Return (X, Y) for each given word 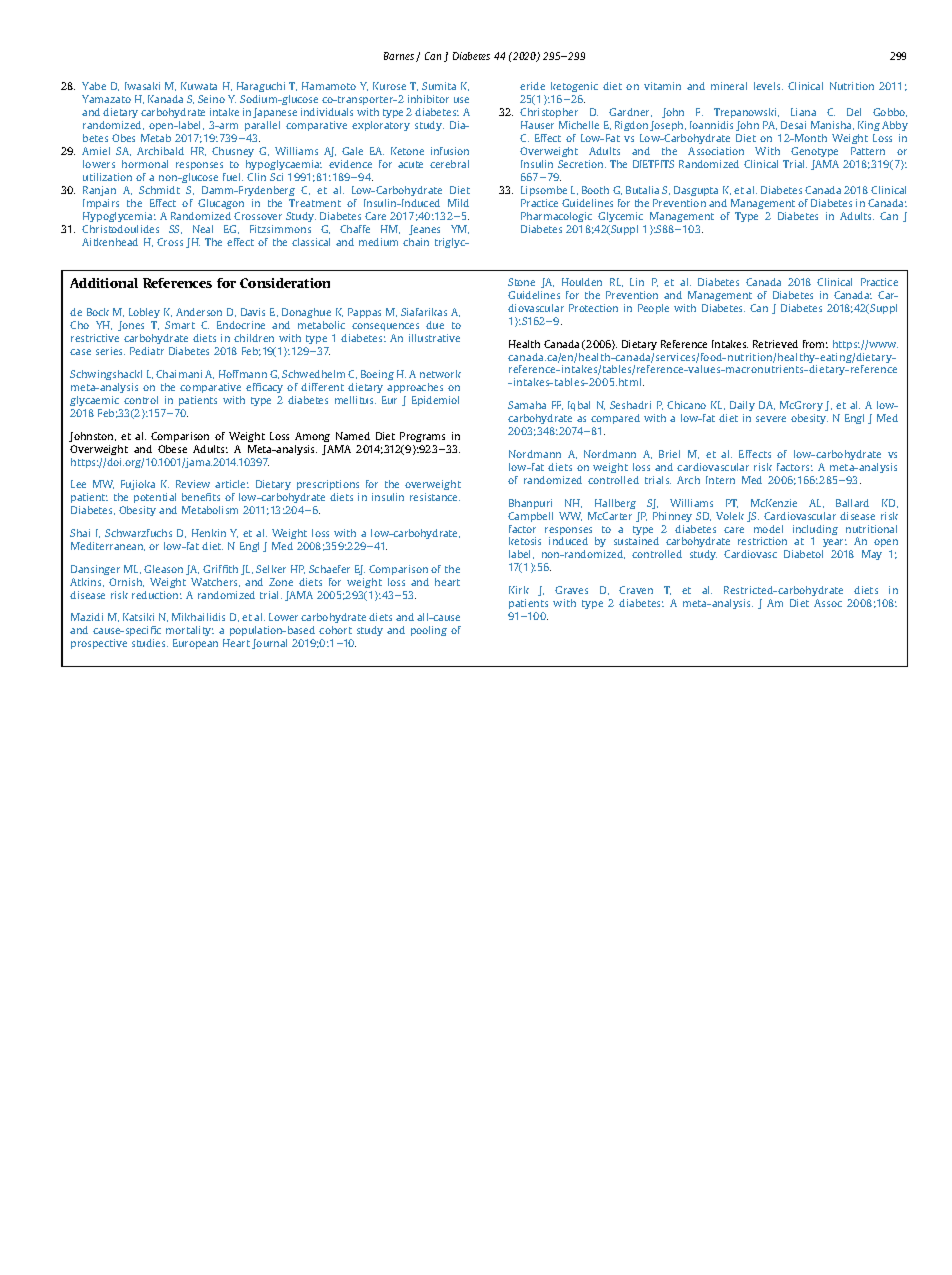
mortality (190, 631)
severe (771, 419)
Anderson (199, 312)
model (768, 529)
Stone (521, 282)
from (815, 344)
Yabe (94, 86)
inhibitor (428, 99)
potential (155, 498)
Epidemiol (435, 401)
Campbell (530, 517)
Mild (458, 203)
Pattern (868, 151)
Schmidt (159, 190)
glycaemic (94, 401)
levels (768, 86)
